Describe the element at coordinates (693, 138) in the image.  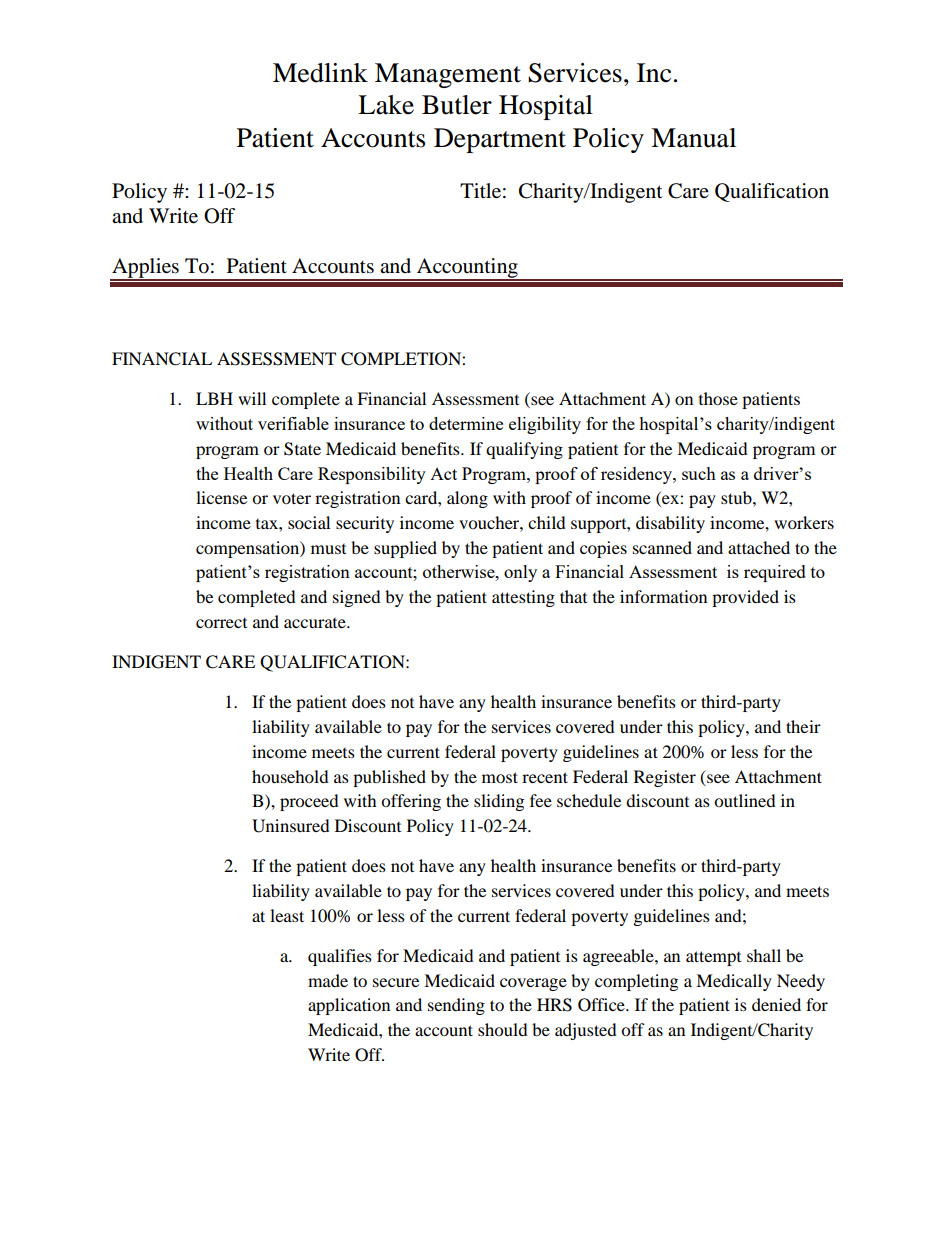
I see `Manual` at that location.
